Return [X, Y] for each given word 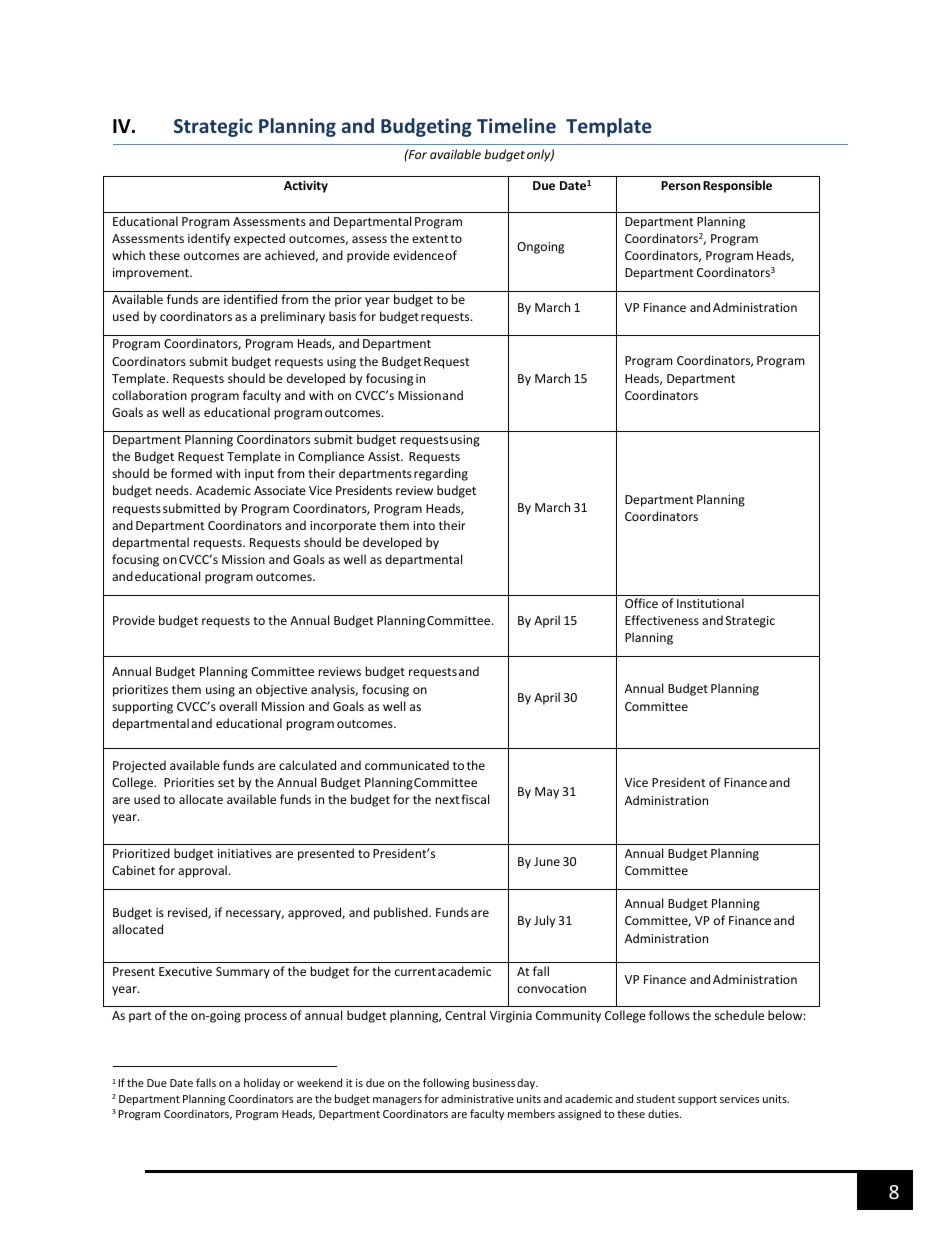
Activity [306, 186]
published [402, 913]
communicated [407, 765]
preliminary [293, 317]
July [544, 921]
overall [238, 706]
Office [641, 603]
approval [202, 871]
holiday [262, 1083]
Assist [385, 456]
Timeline [516, 125]
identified [250, 299]
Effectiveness [662, 620]
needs [173, 490]
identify [209, 239]
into [424, 525]
